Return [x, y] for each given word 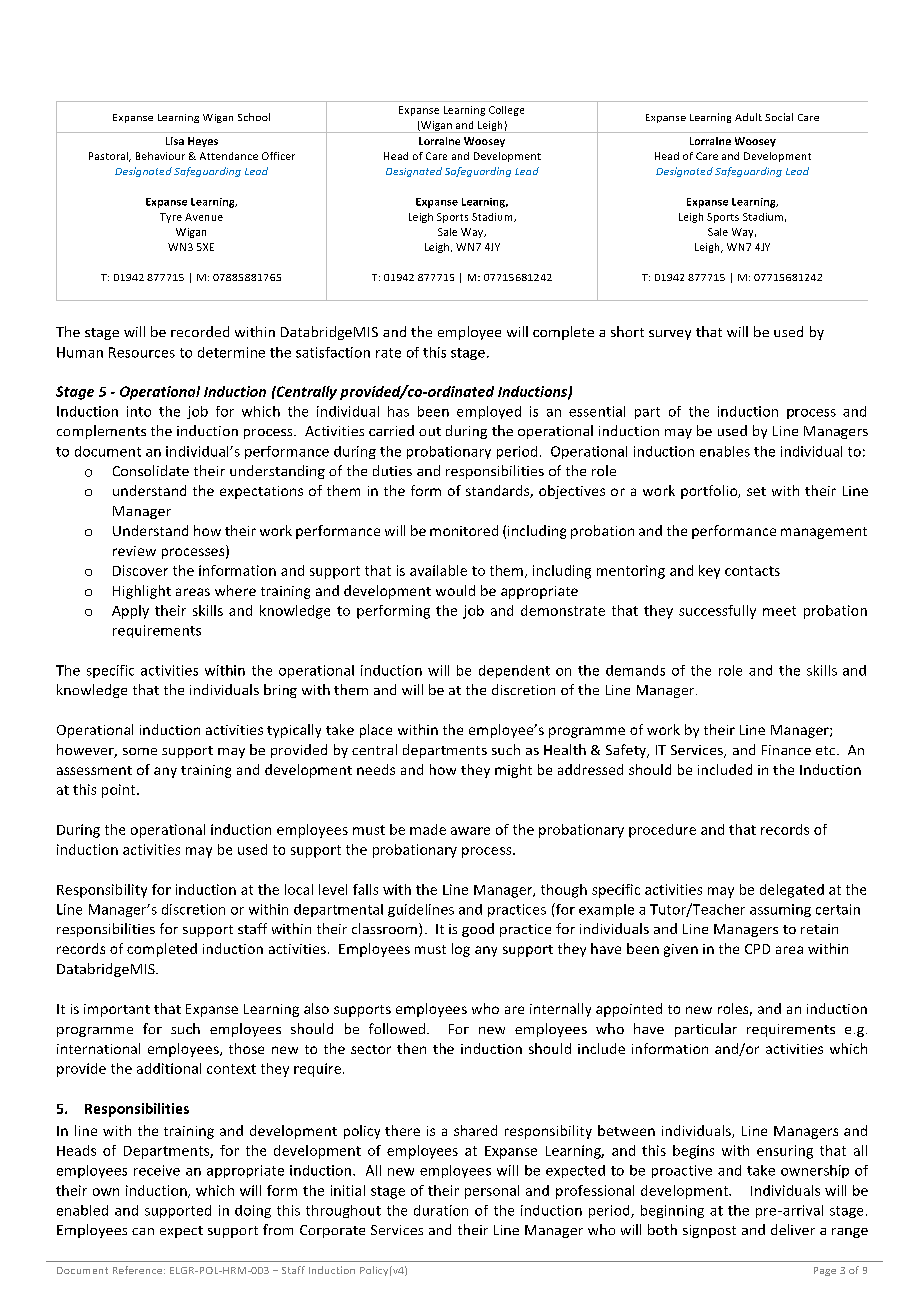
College [506, 111]
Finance [786, 750]
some [140, 751]
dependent [514, 671]
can [143, 1231]
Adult [748, 117]
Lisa [175, 141]
